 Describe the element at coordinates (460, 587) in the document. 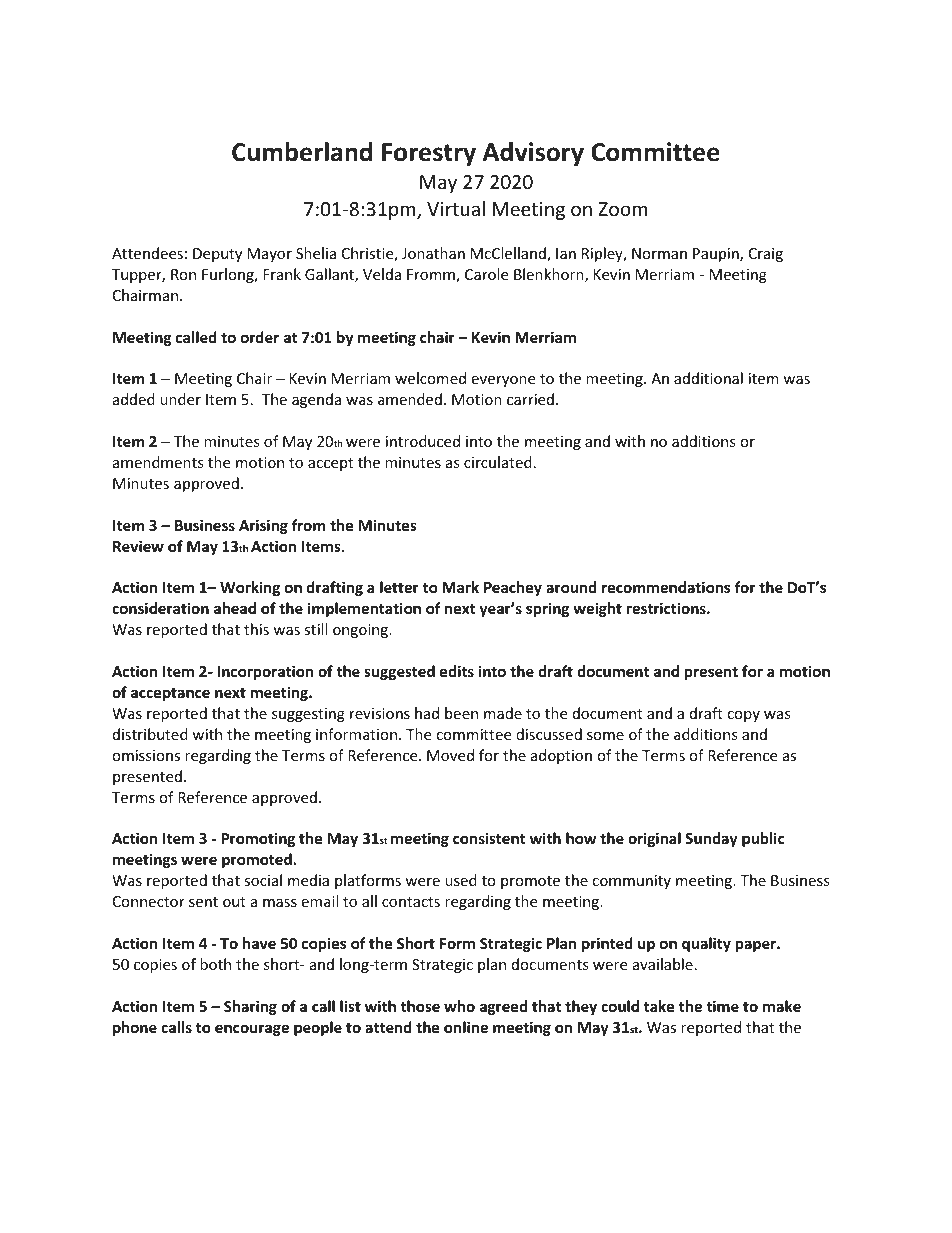

I see `Mark` at that location.
